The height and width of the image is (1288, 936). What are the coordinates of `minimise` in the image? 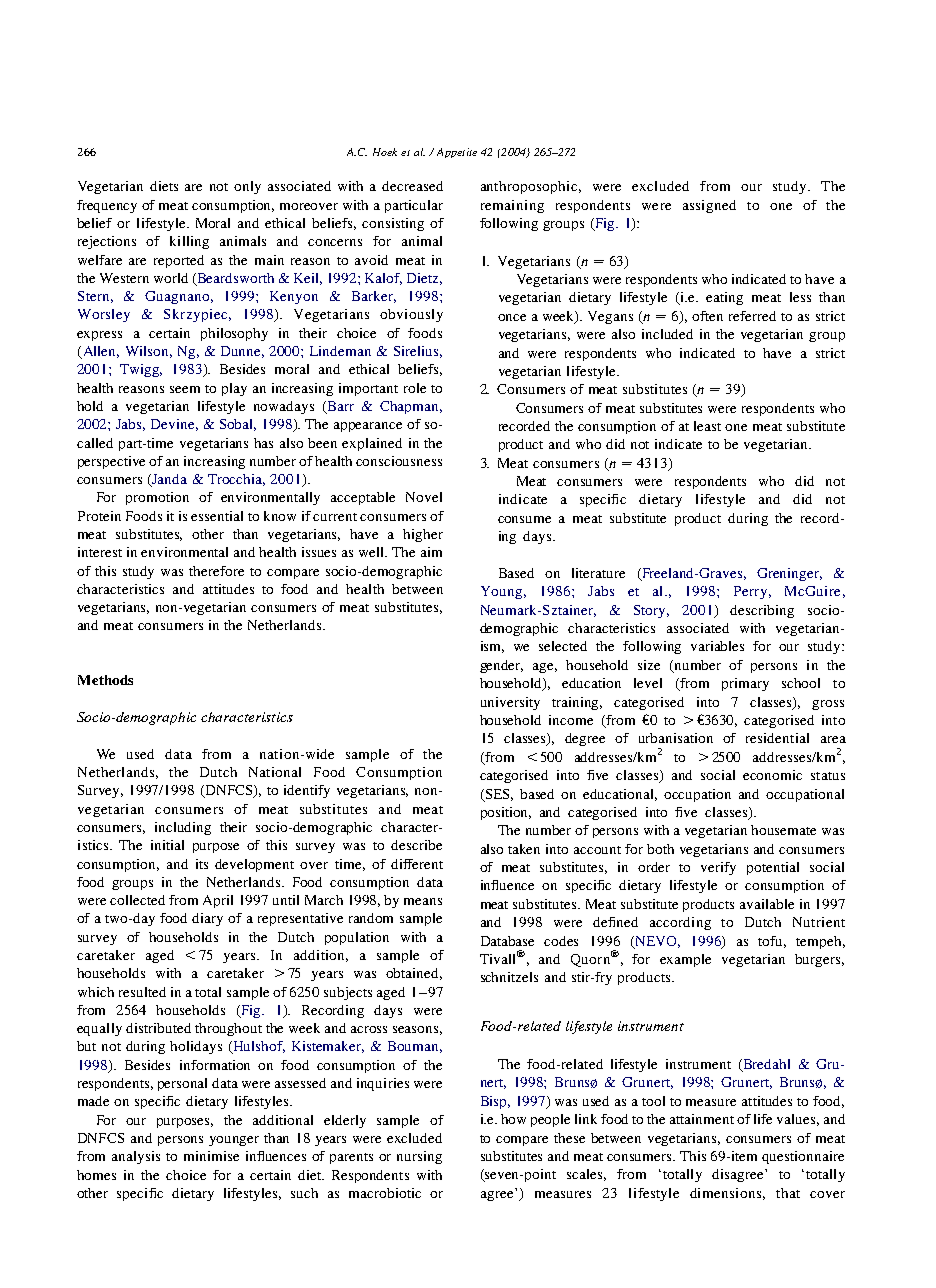 It's located at (211, 1156).
